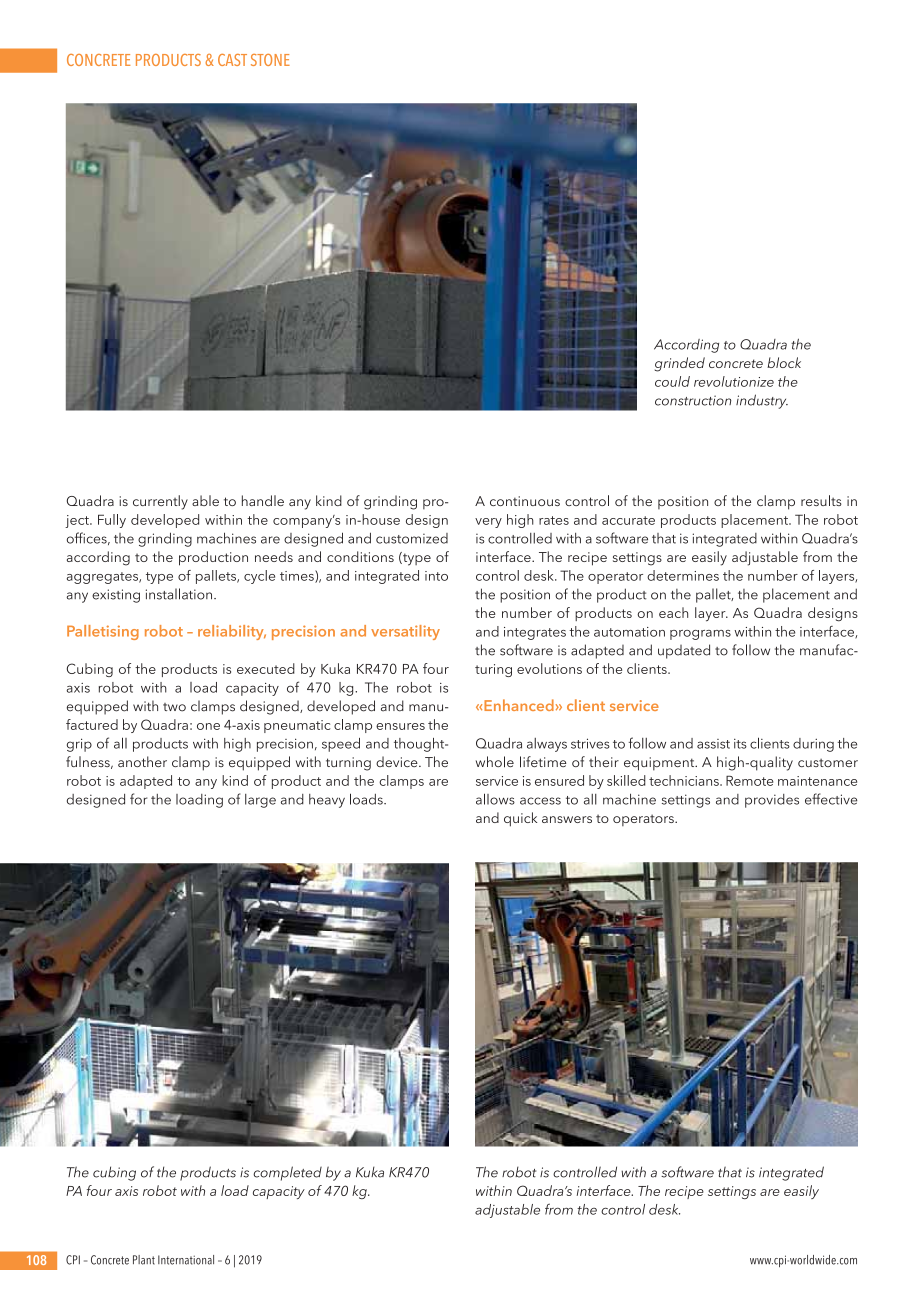  What do you see at coordinates (270, 60) in the document?
I see `STONE` at bounding box center [270, 60].
